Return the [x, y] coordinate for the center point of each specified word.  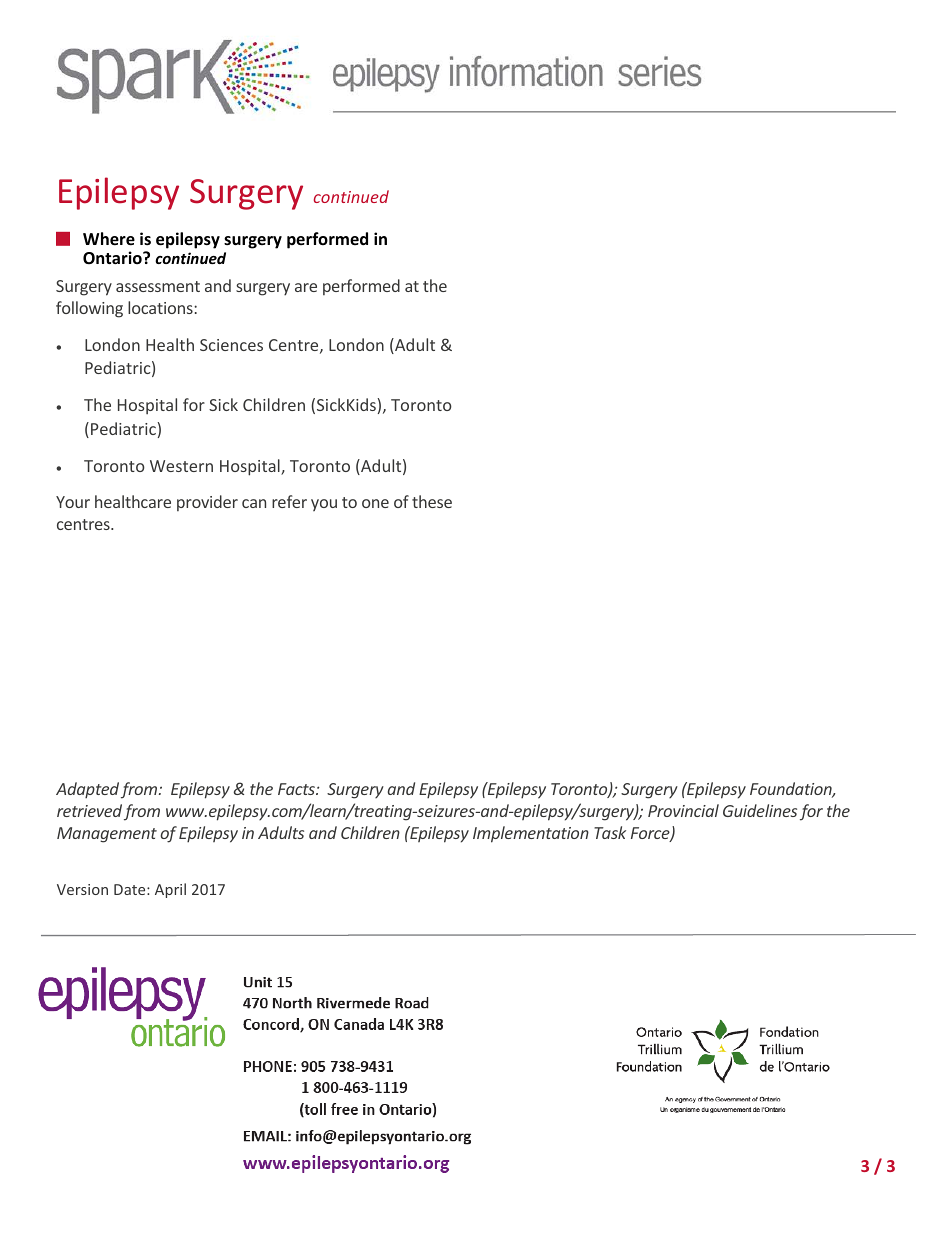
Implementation [531, 834]
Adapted [87, 790]
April [170, 890]
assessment [158, 286]
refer [289, 501]
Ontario [113, 258]
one [375, 503]
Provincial [683, 810]
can [254, 503]
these [432, 501]
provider [207, 503]
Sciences [231, 345]
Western [181, 466]
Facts [297, 789]
